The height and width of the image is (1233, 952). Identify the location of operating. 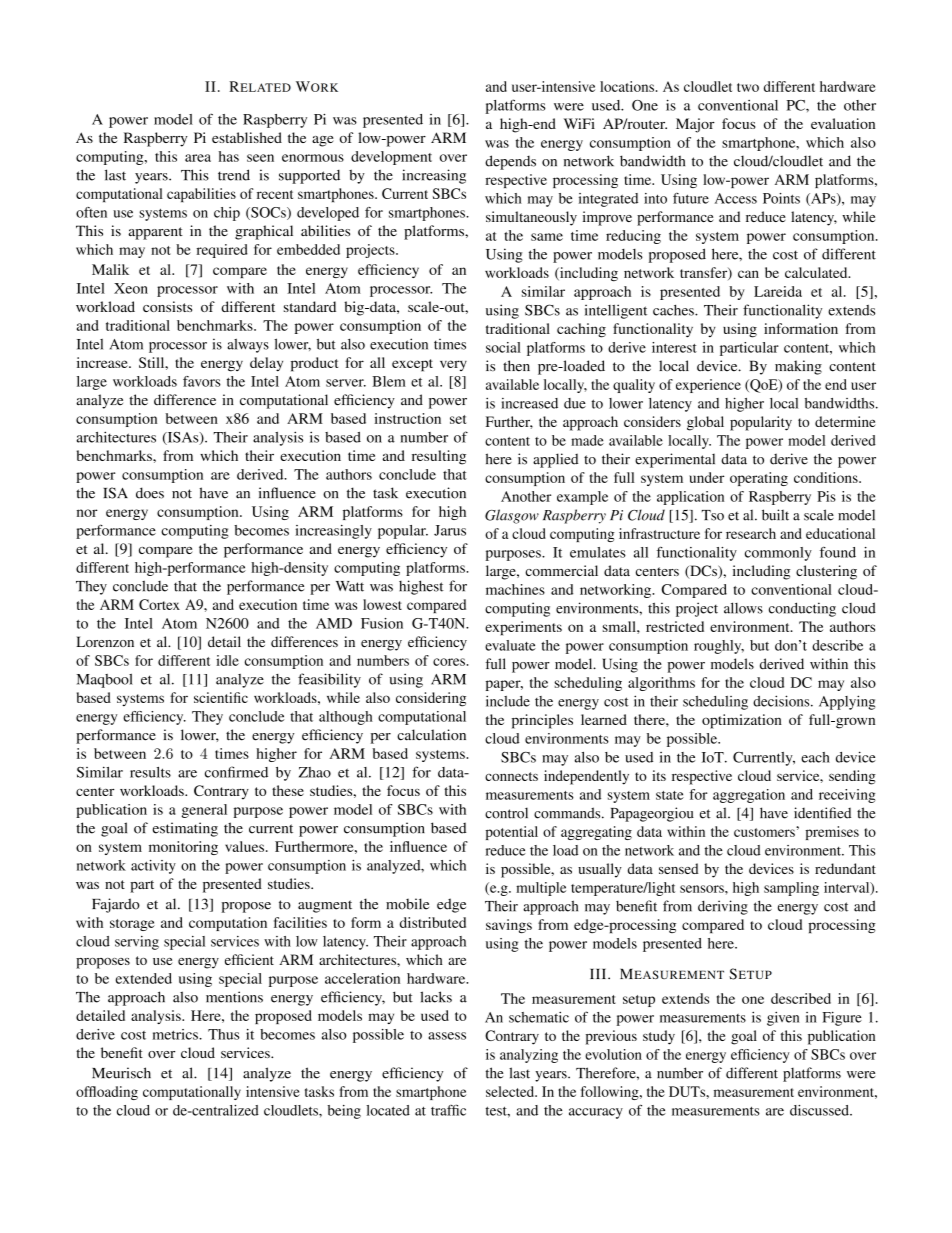
(759, 479).
